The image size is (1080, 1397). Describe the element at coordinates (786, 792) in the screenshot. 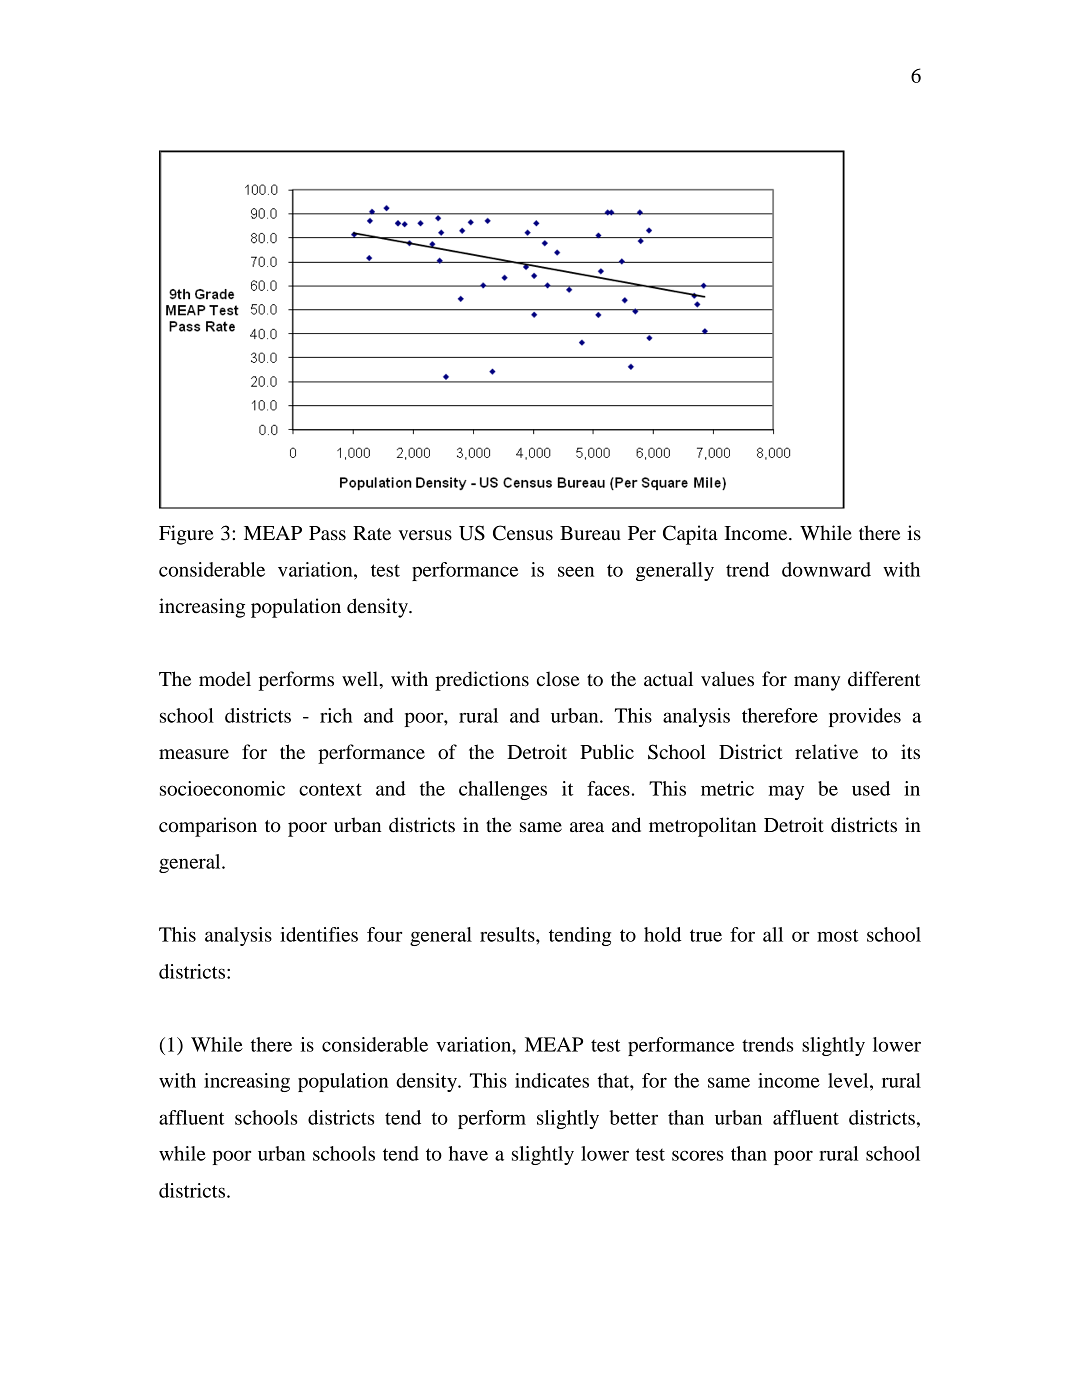

I see `may` at that location.
